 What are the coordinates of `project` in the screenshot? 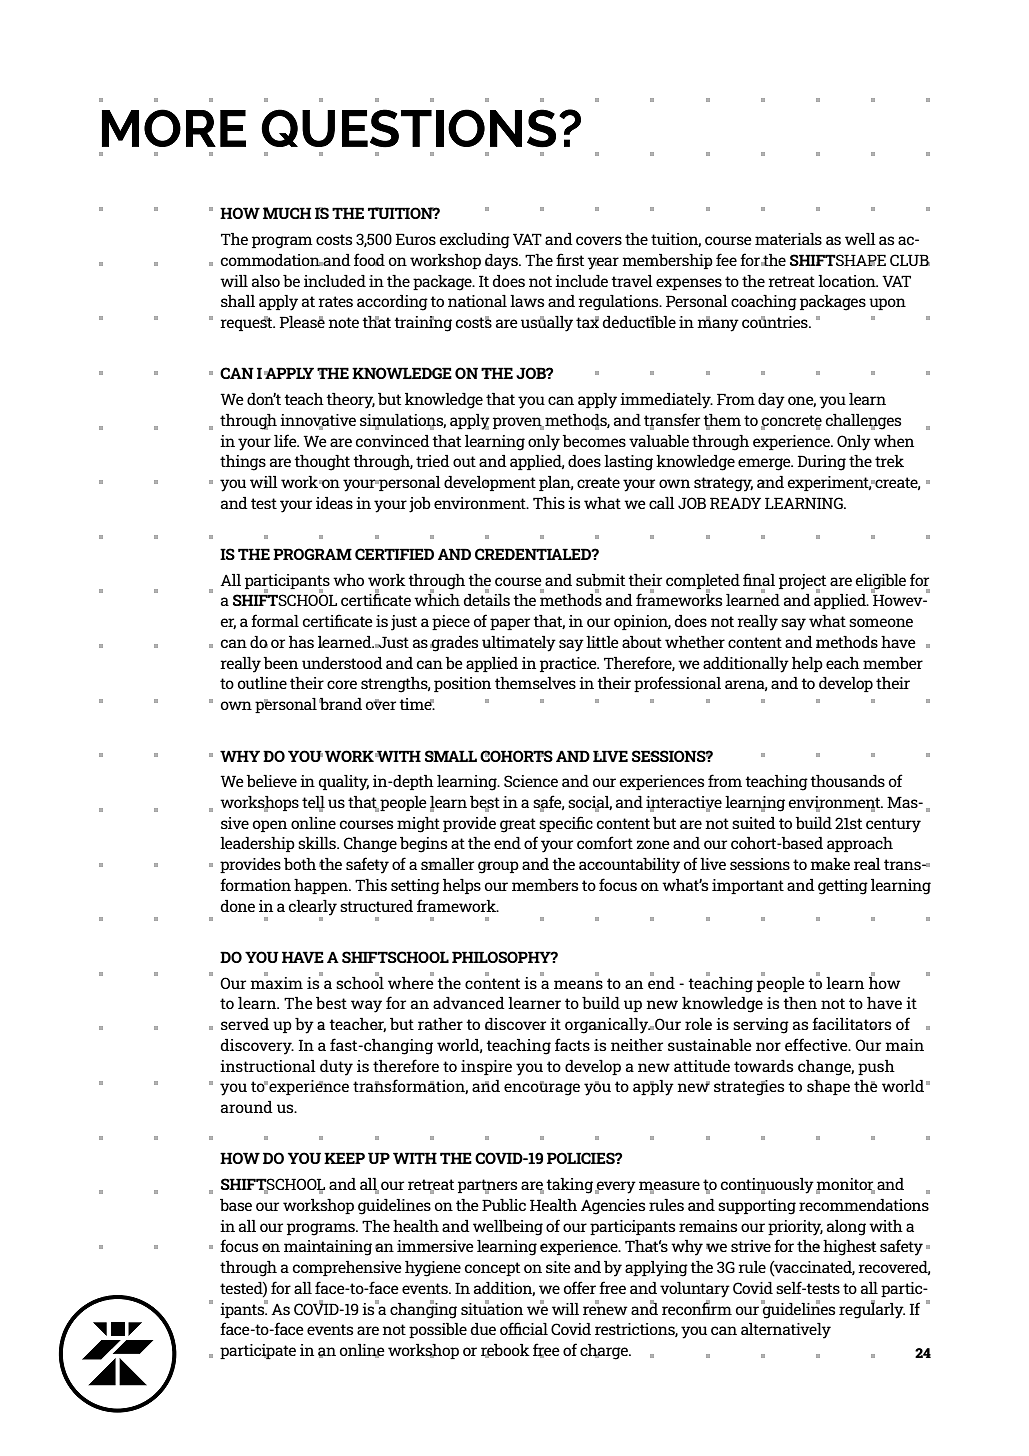 It's located at (802, 582).
